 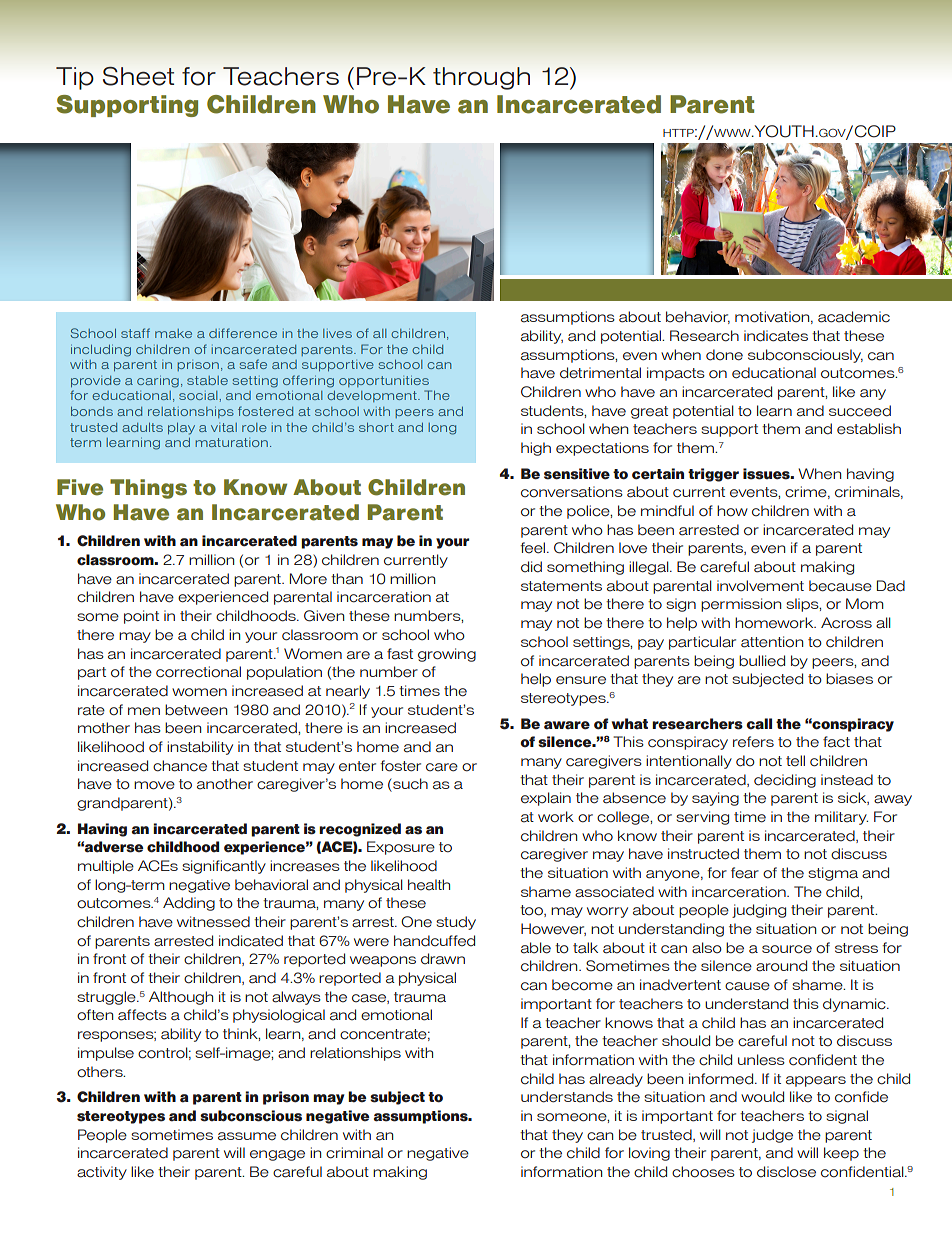 What do you see at coordinates (138, 76) in the image?
I see `Sheet` at bounding box center [138, 76].
